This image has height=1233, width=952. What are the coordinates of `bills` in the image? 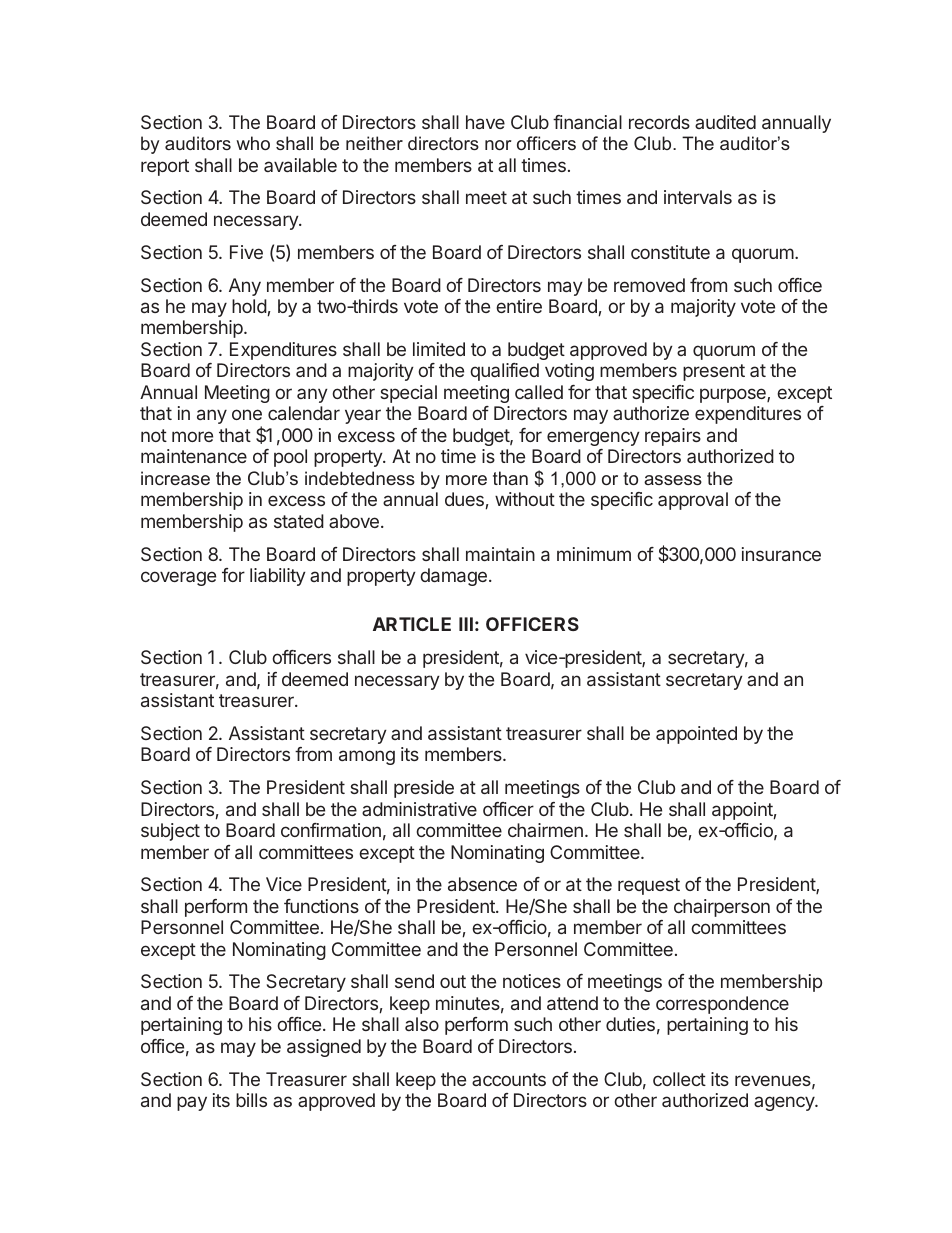 It's located at (251, 1100).
